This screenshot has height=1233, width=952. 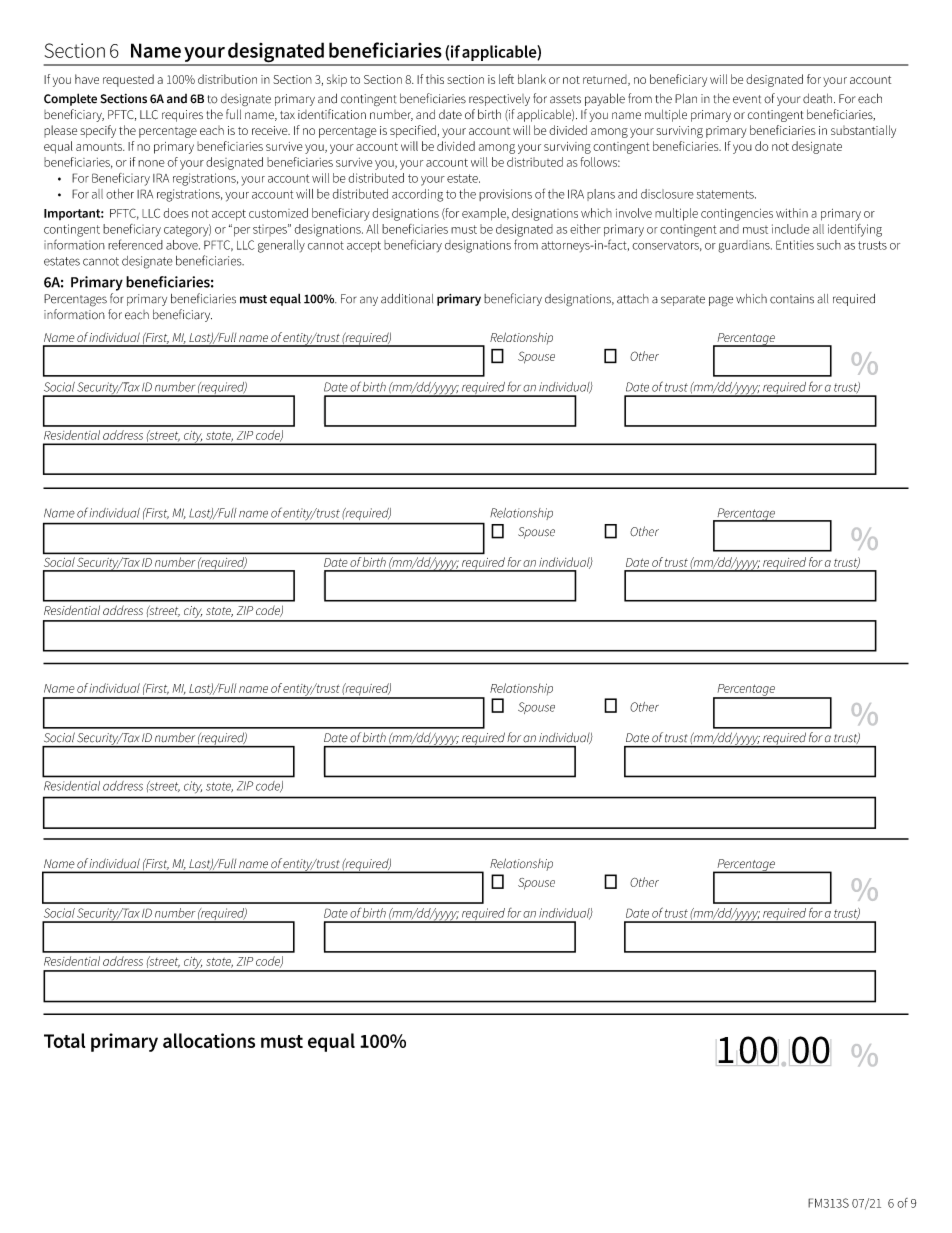 I want to click on any, so click(x=369, y=301).
